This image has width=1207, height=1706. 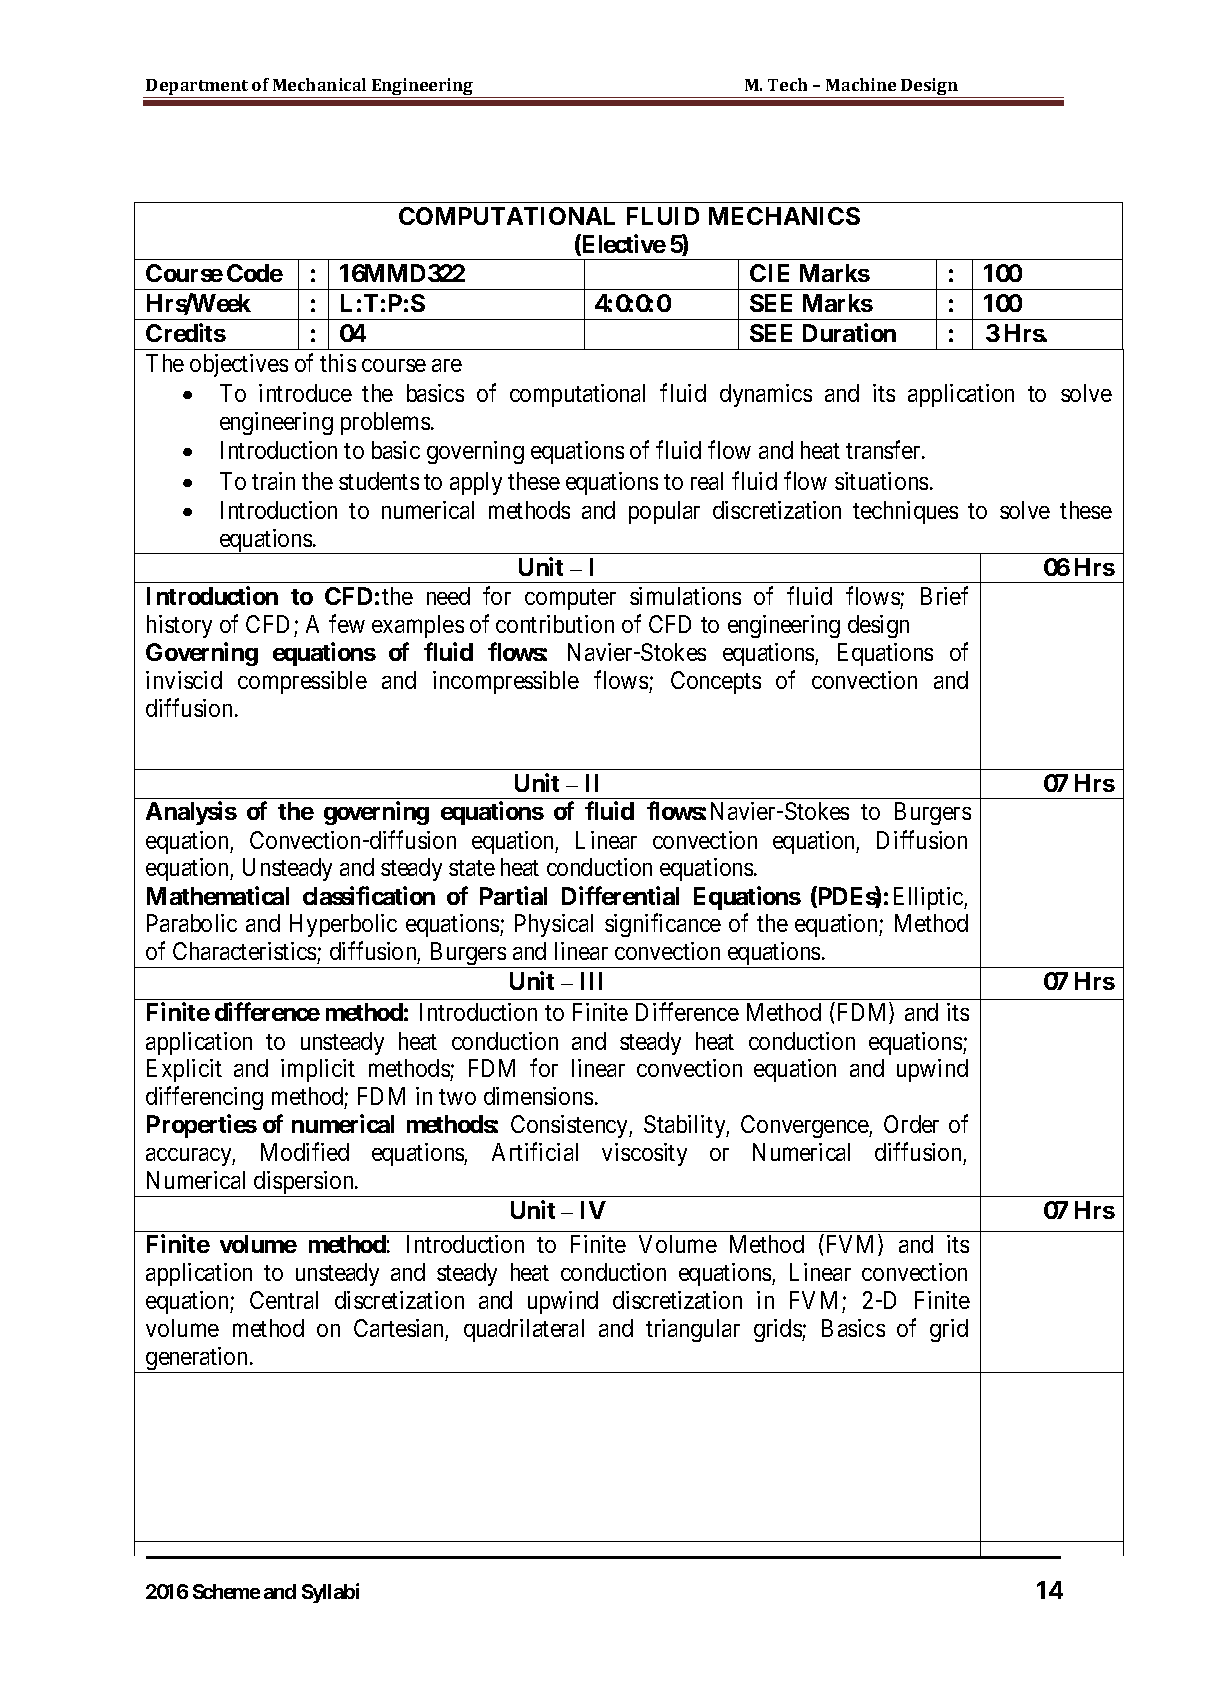 I want to click on CIE, so click(x=769, y=273).
